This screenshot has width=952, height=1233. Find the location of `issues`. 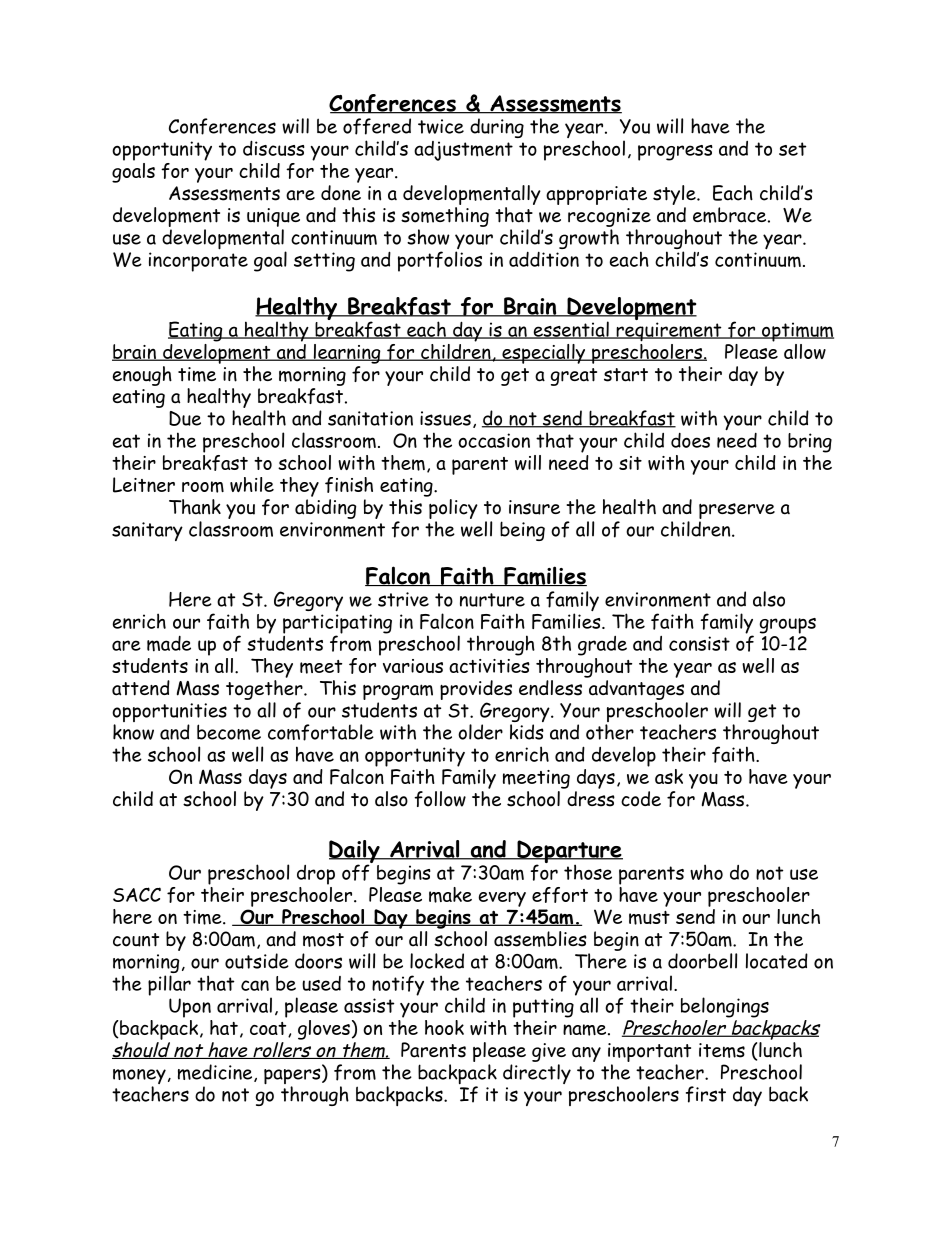

issues is located at coordinates (445, 418).
